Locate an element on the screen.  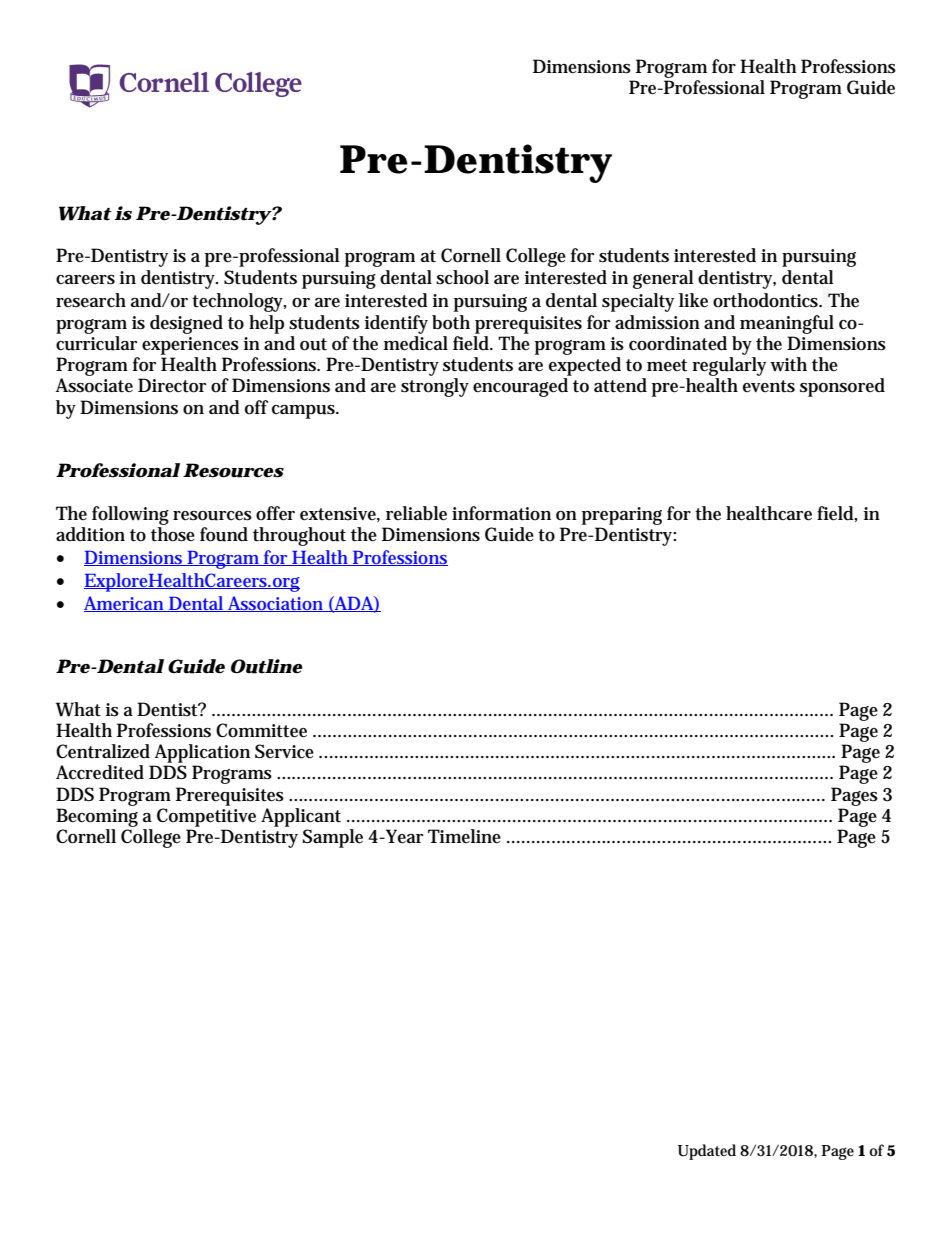
Timeline is located at coordinates (464, 836).
